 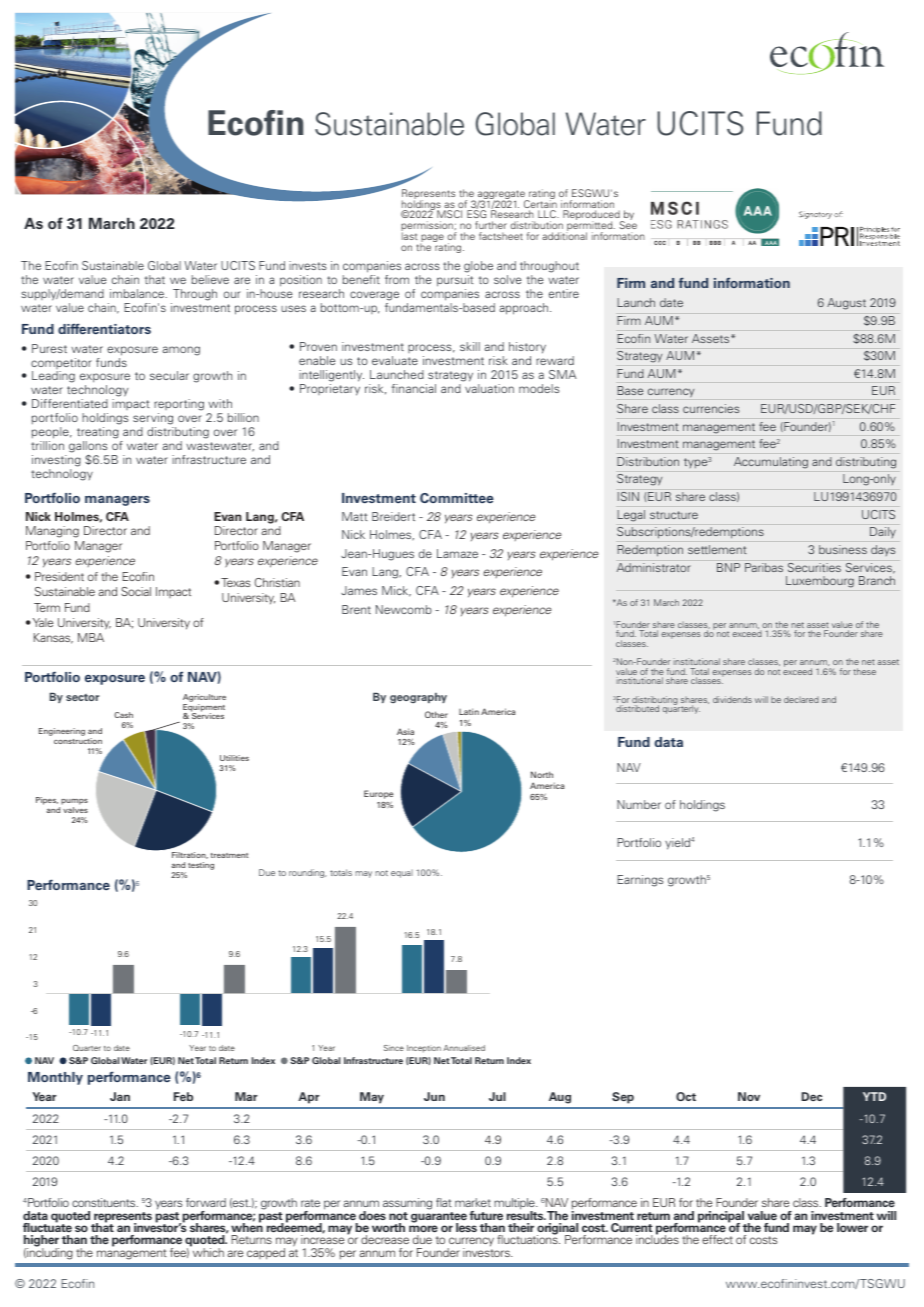 I want to click on testing, so click(x=201, y=866).
